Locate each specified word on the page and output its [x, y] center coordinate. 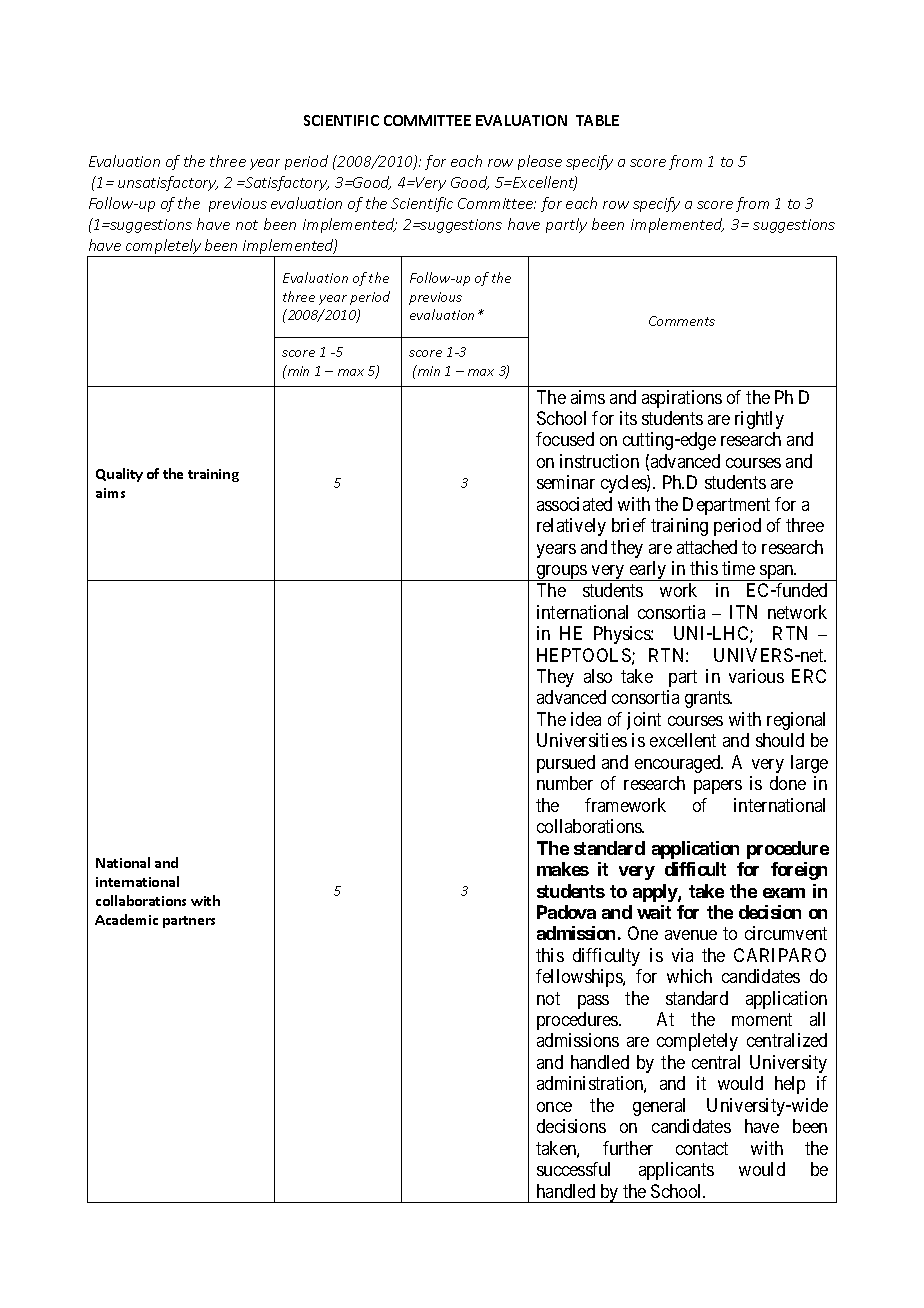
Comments [682, 321]
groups [562, 573]
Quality [119, 475]
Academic [126, 919]
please [540, 162]
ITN [743, 612]
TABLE [597, 120]
